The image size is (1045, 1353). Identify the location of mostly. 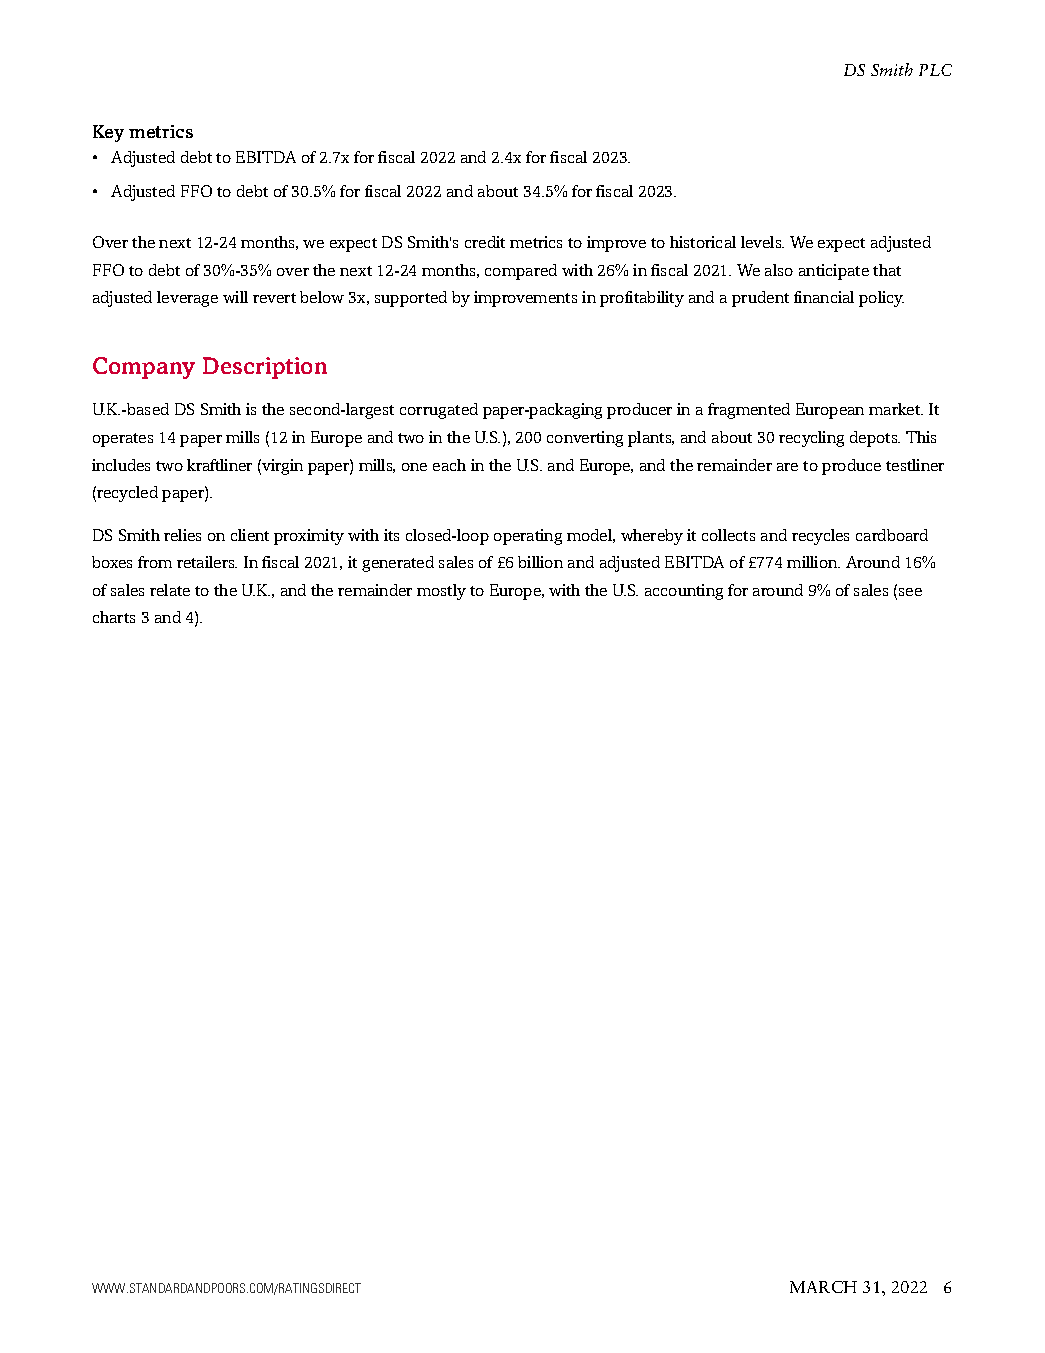
(441, 592).
